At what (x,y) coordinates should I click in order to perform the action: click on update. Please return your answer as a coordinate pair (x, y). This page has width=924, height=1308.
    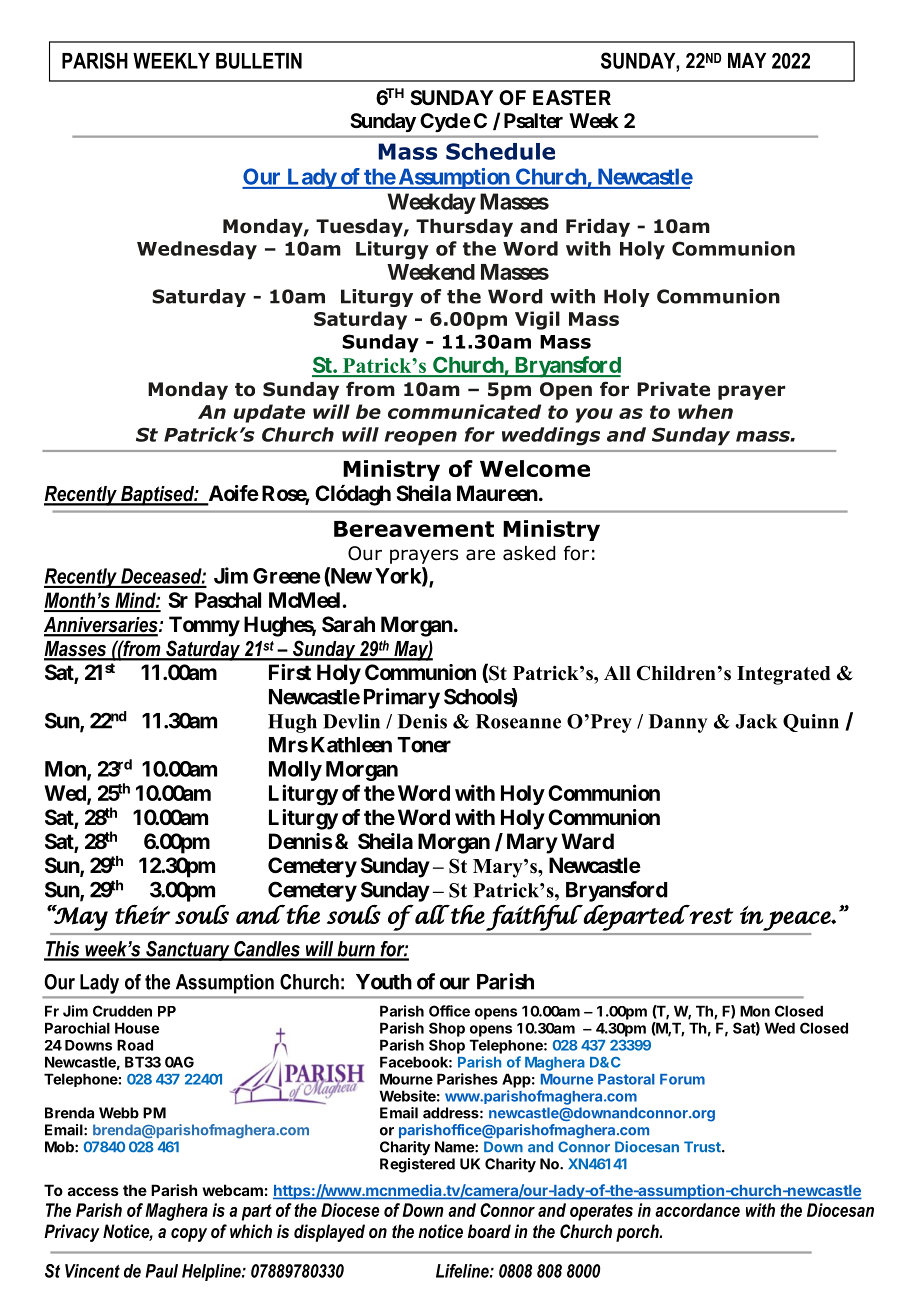
    Looking at the image, I should click on (269, 413).
